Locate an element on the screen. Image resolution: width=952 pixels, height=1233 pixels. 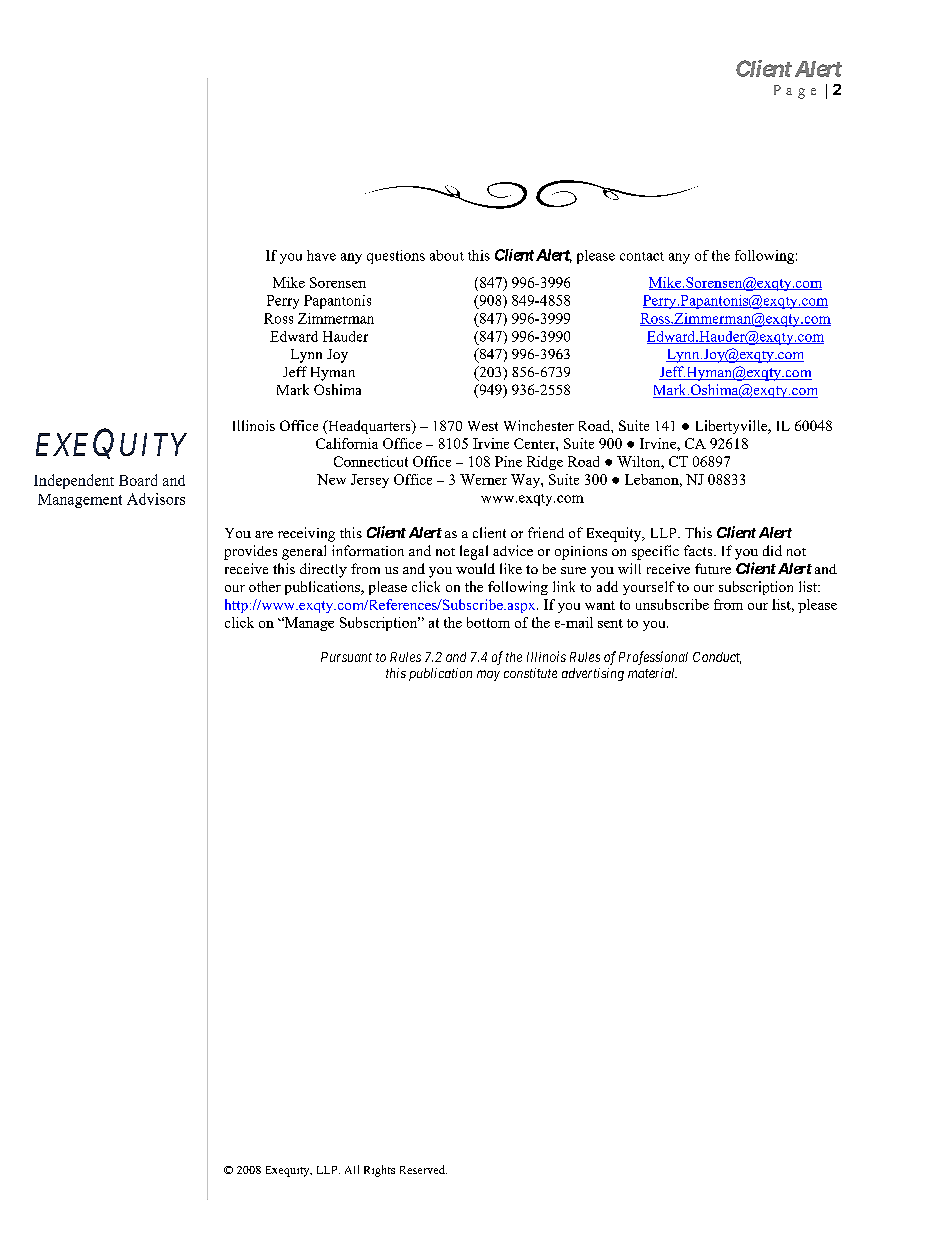
Conduct is located at coordinates (717, 658).
